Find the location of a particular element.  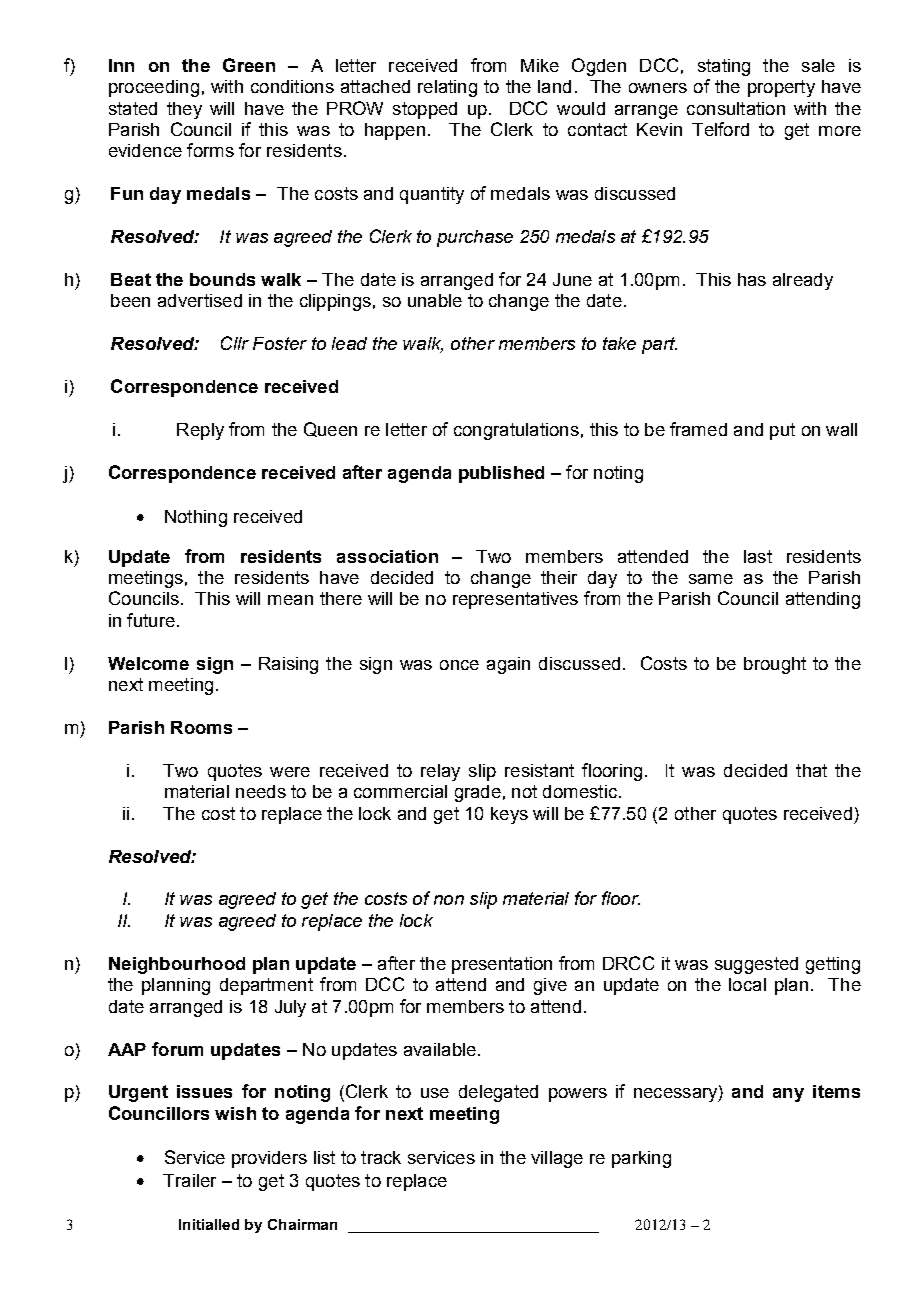

they is located at coordinates (184, 110).
